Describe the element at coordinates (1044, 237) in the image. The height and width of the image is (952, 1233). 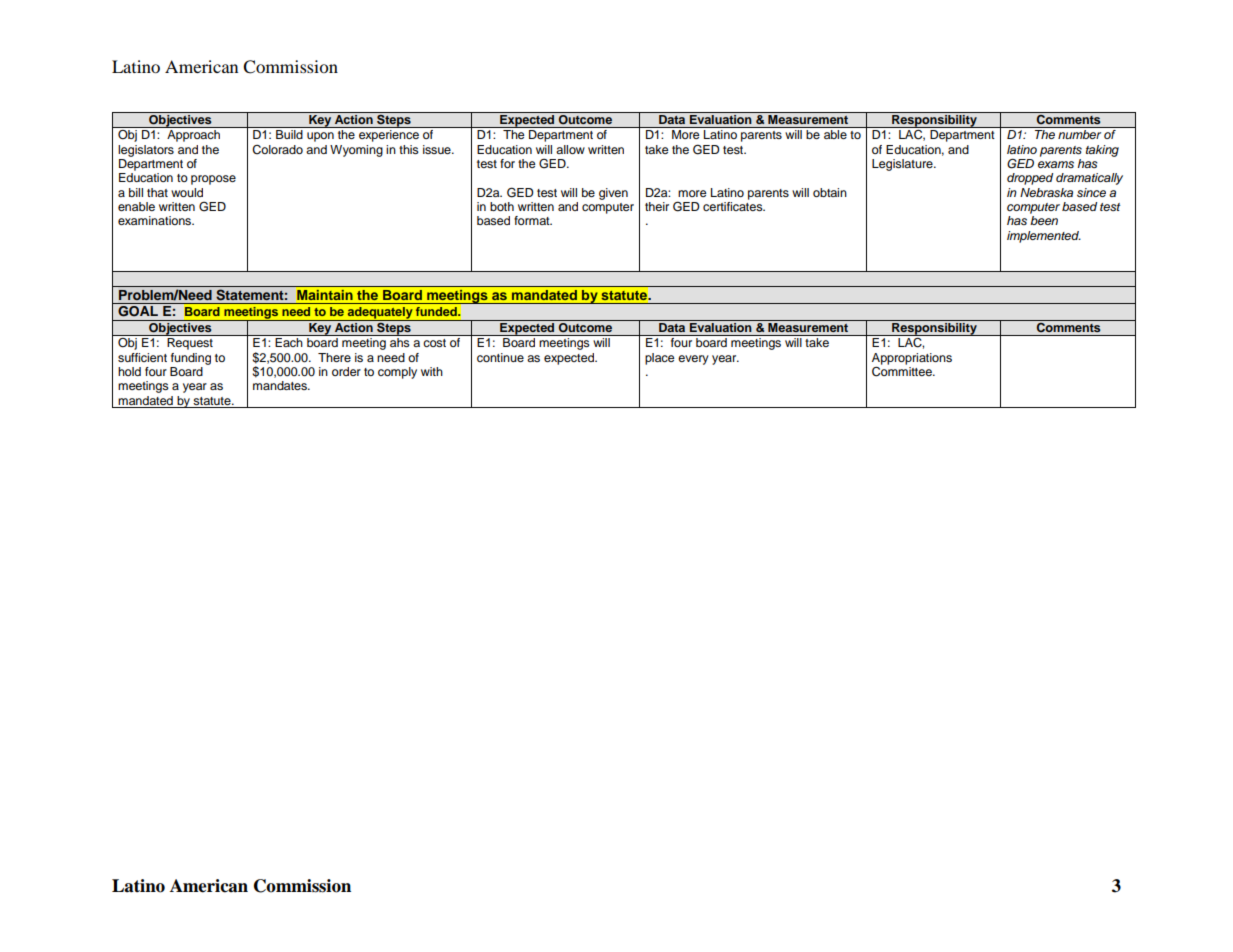
I see `implemented` at that location.
